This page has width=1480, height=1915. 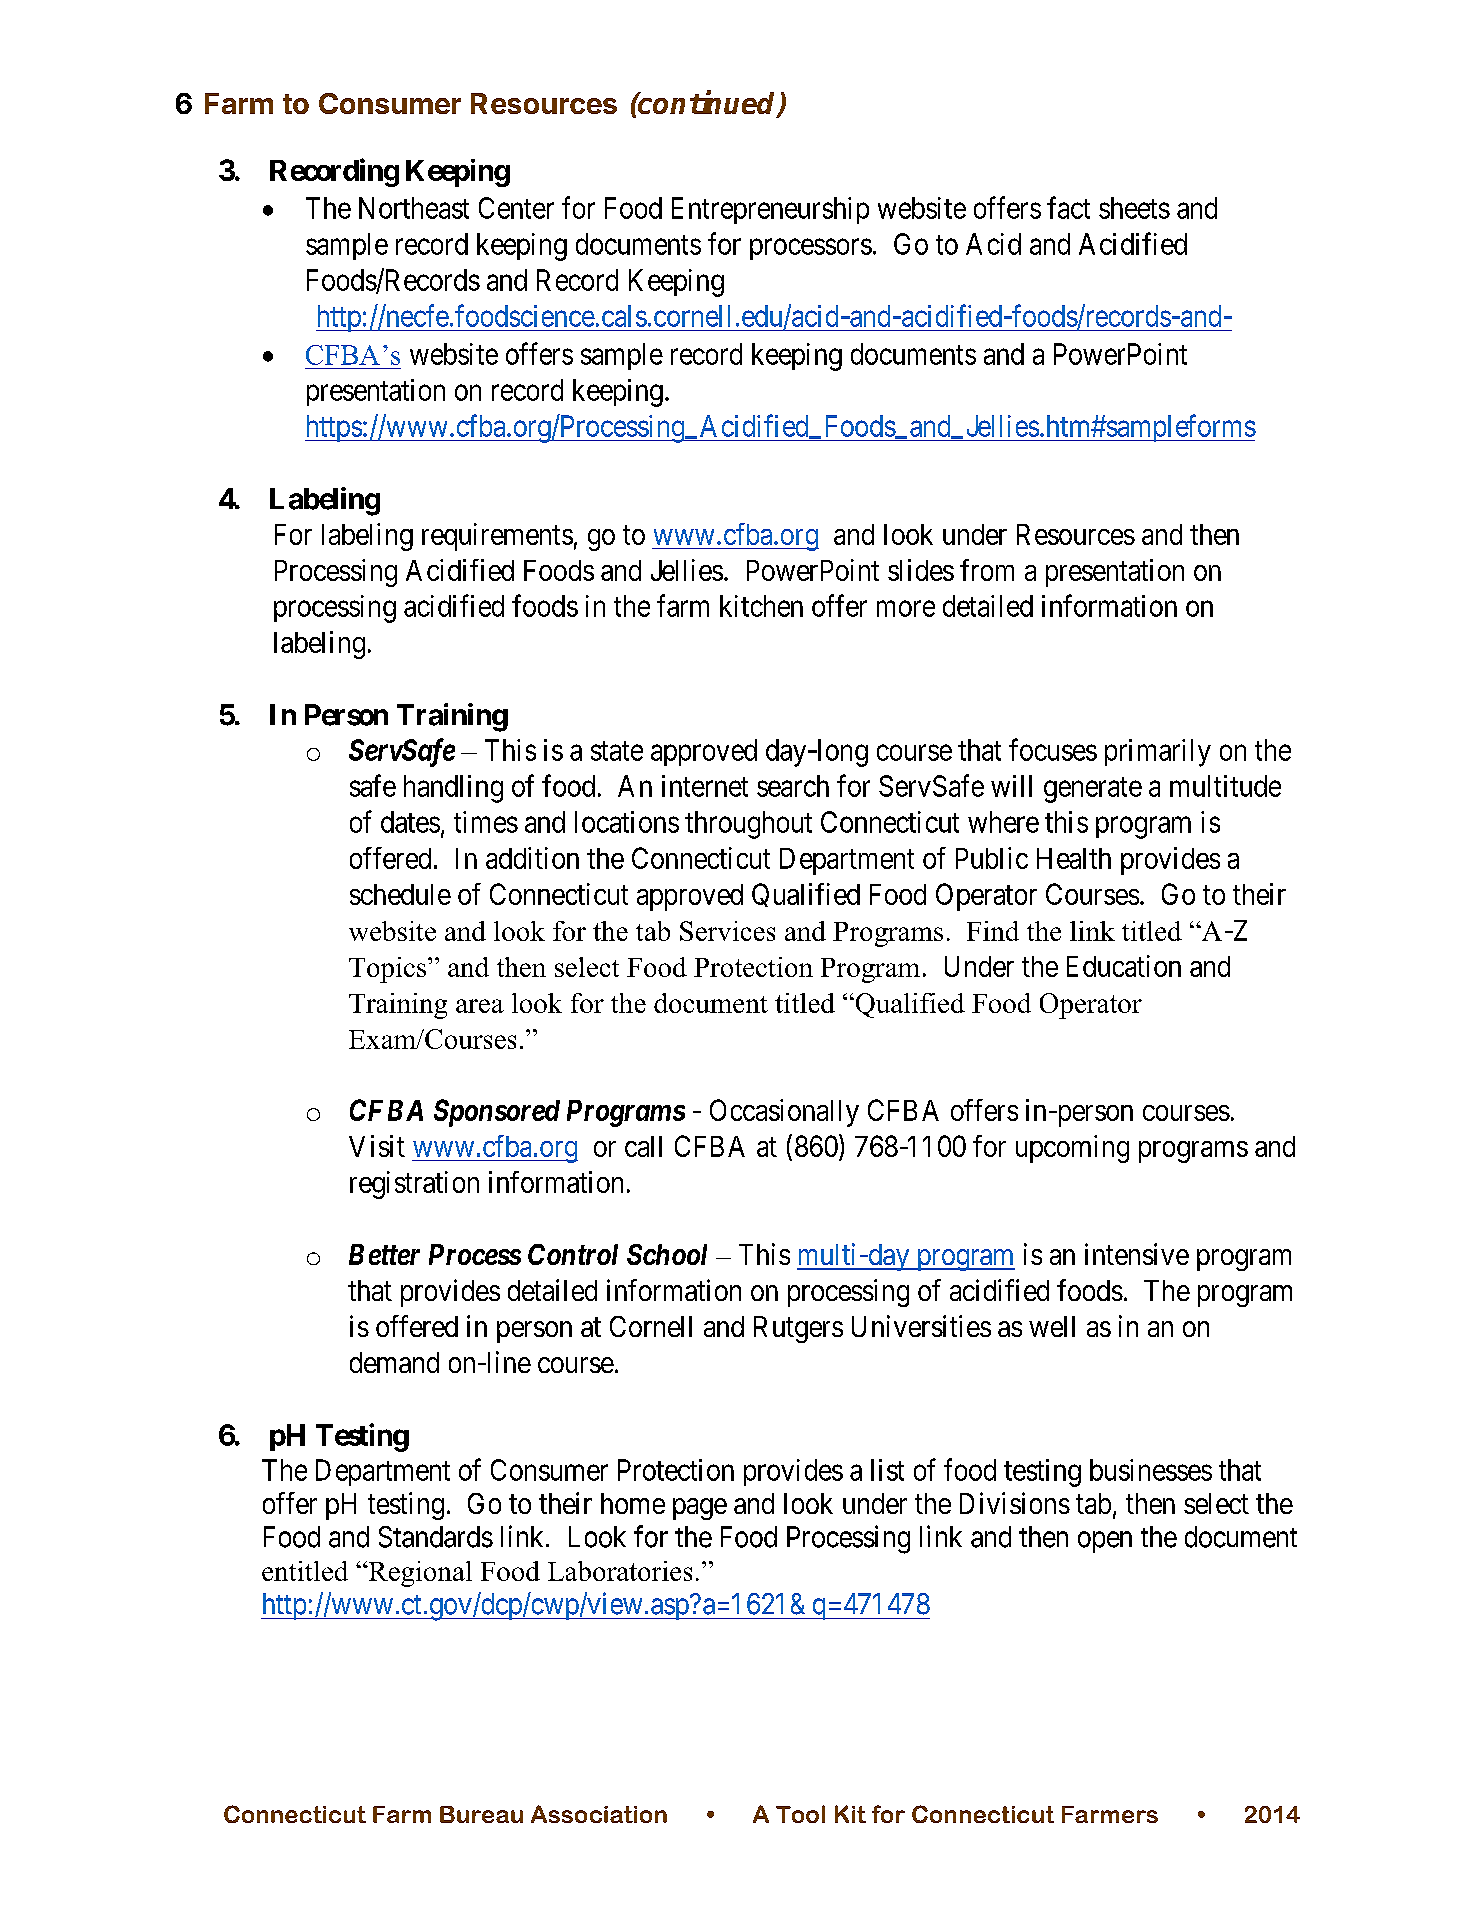 What do you see at coordinates (481, 1814) in the page?
I see `Bureau` at bounding box center [481, 1814].
